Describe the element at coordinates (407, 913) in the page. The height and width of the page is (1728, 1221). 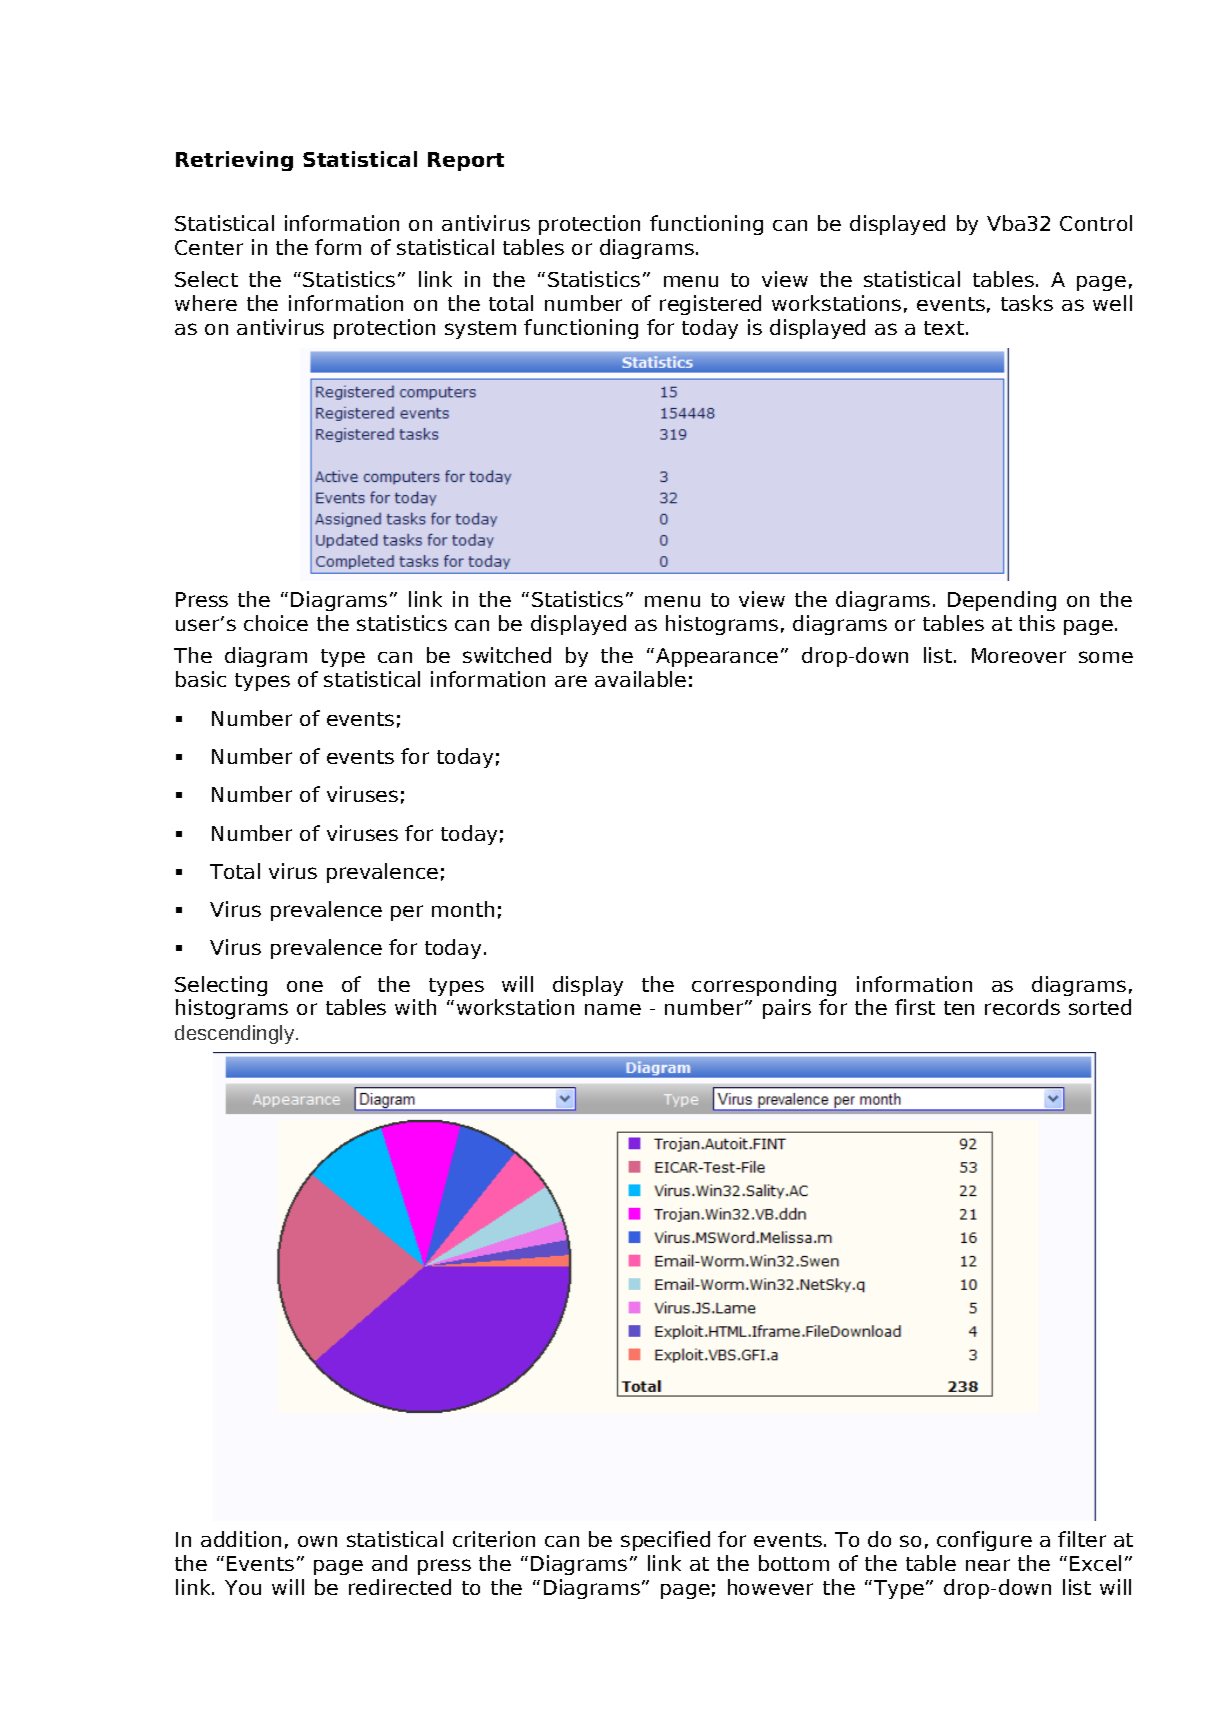
I see `per` at that location.
